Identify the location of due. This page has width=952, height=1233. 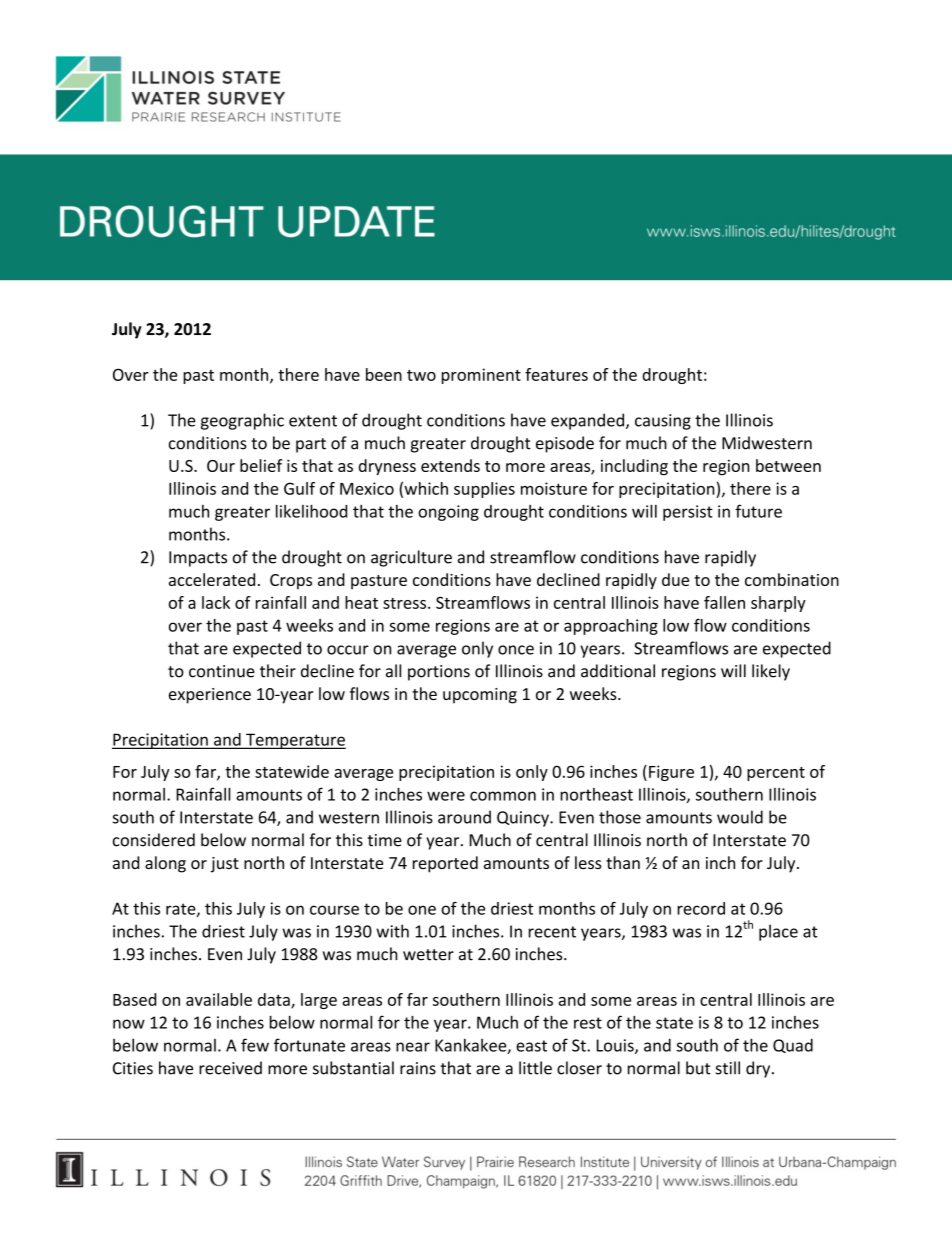
(675, 579).
